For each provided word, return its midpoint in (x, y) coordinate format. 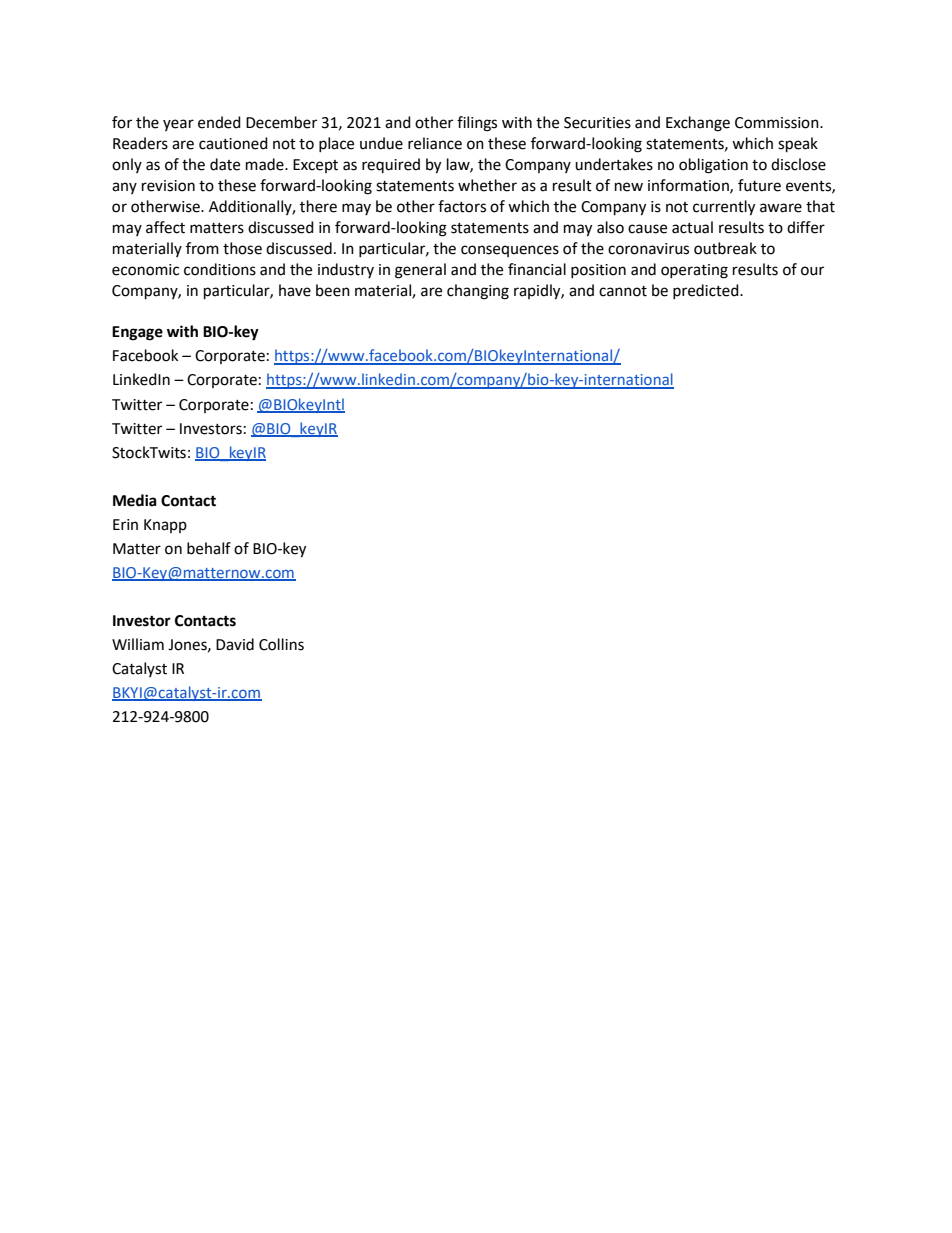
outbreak (725, 248)
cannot (623, 291)
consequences (510, 251)
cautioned (233, 143)
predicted (707, 291)
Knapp (165, 526)
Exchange (698, 124)
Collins (281, 644)
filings (477, 124)
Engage (137, 333)
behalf (209, 548)
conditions (220, 269)
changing (478, 292)
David (235, 644)
